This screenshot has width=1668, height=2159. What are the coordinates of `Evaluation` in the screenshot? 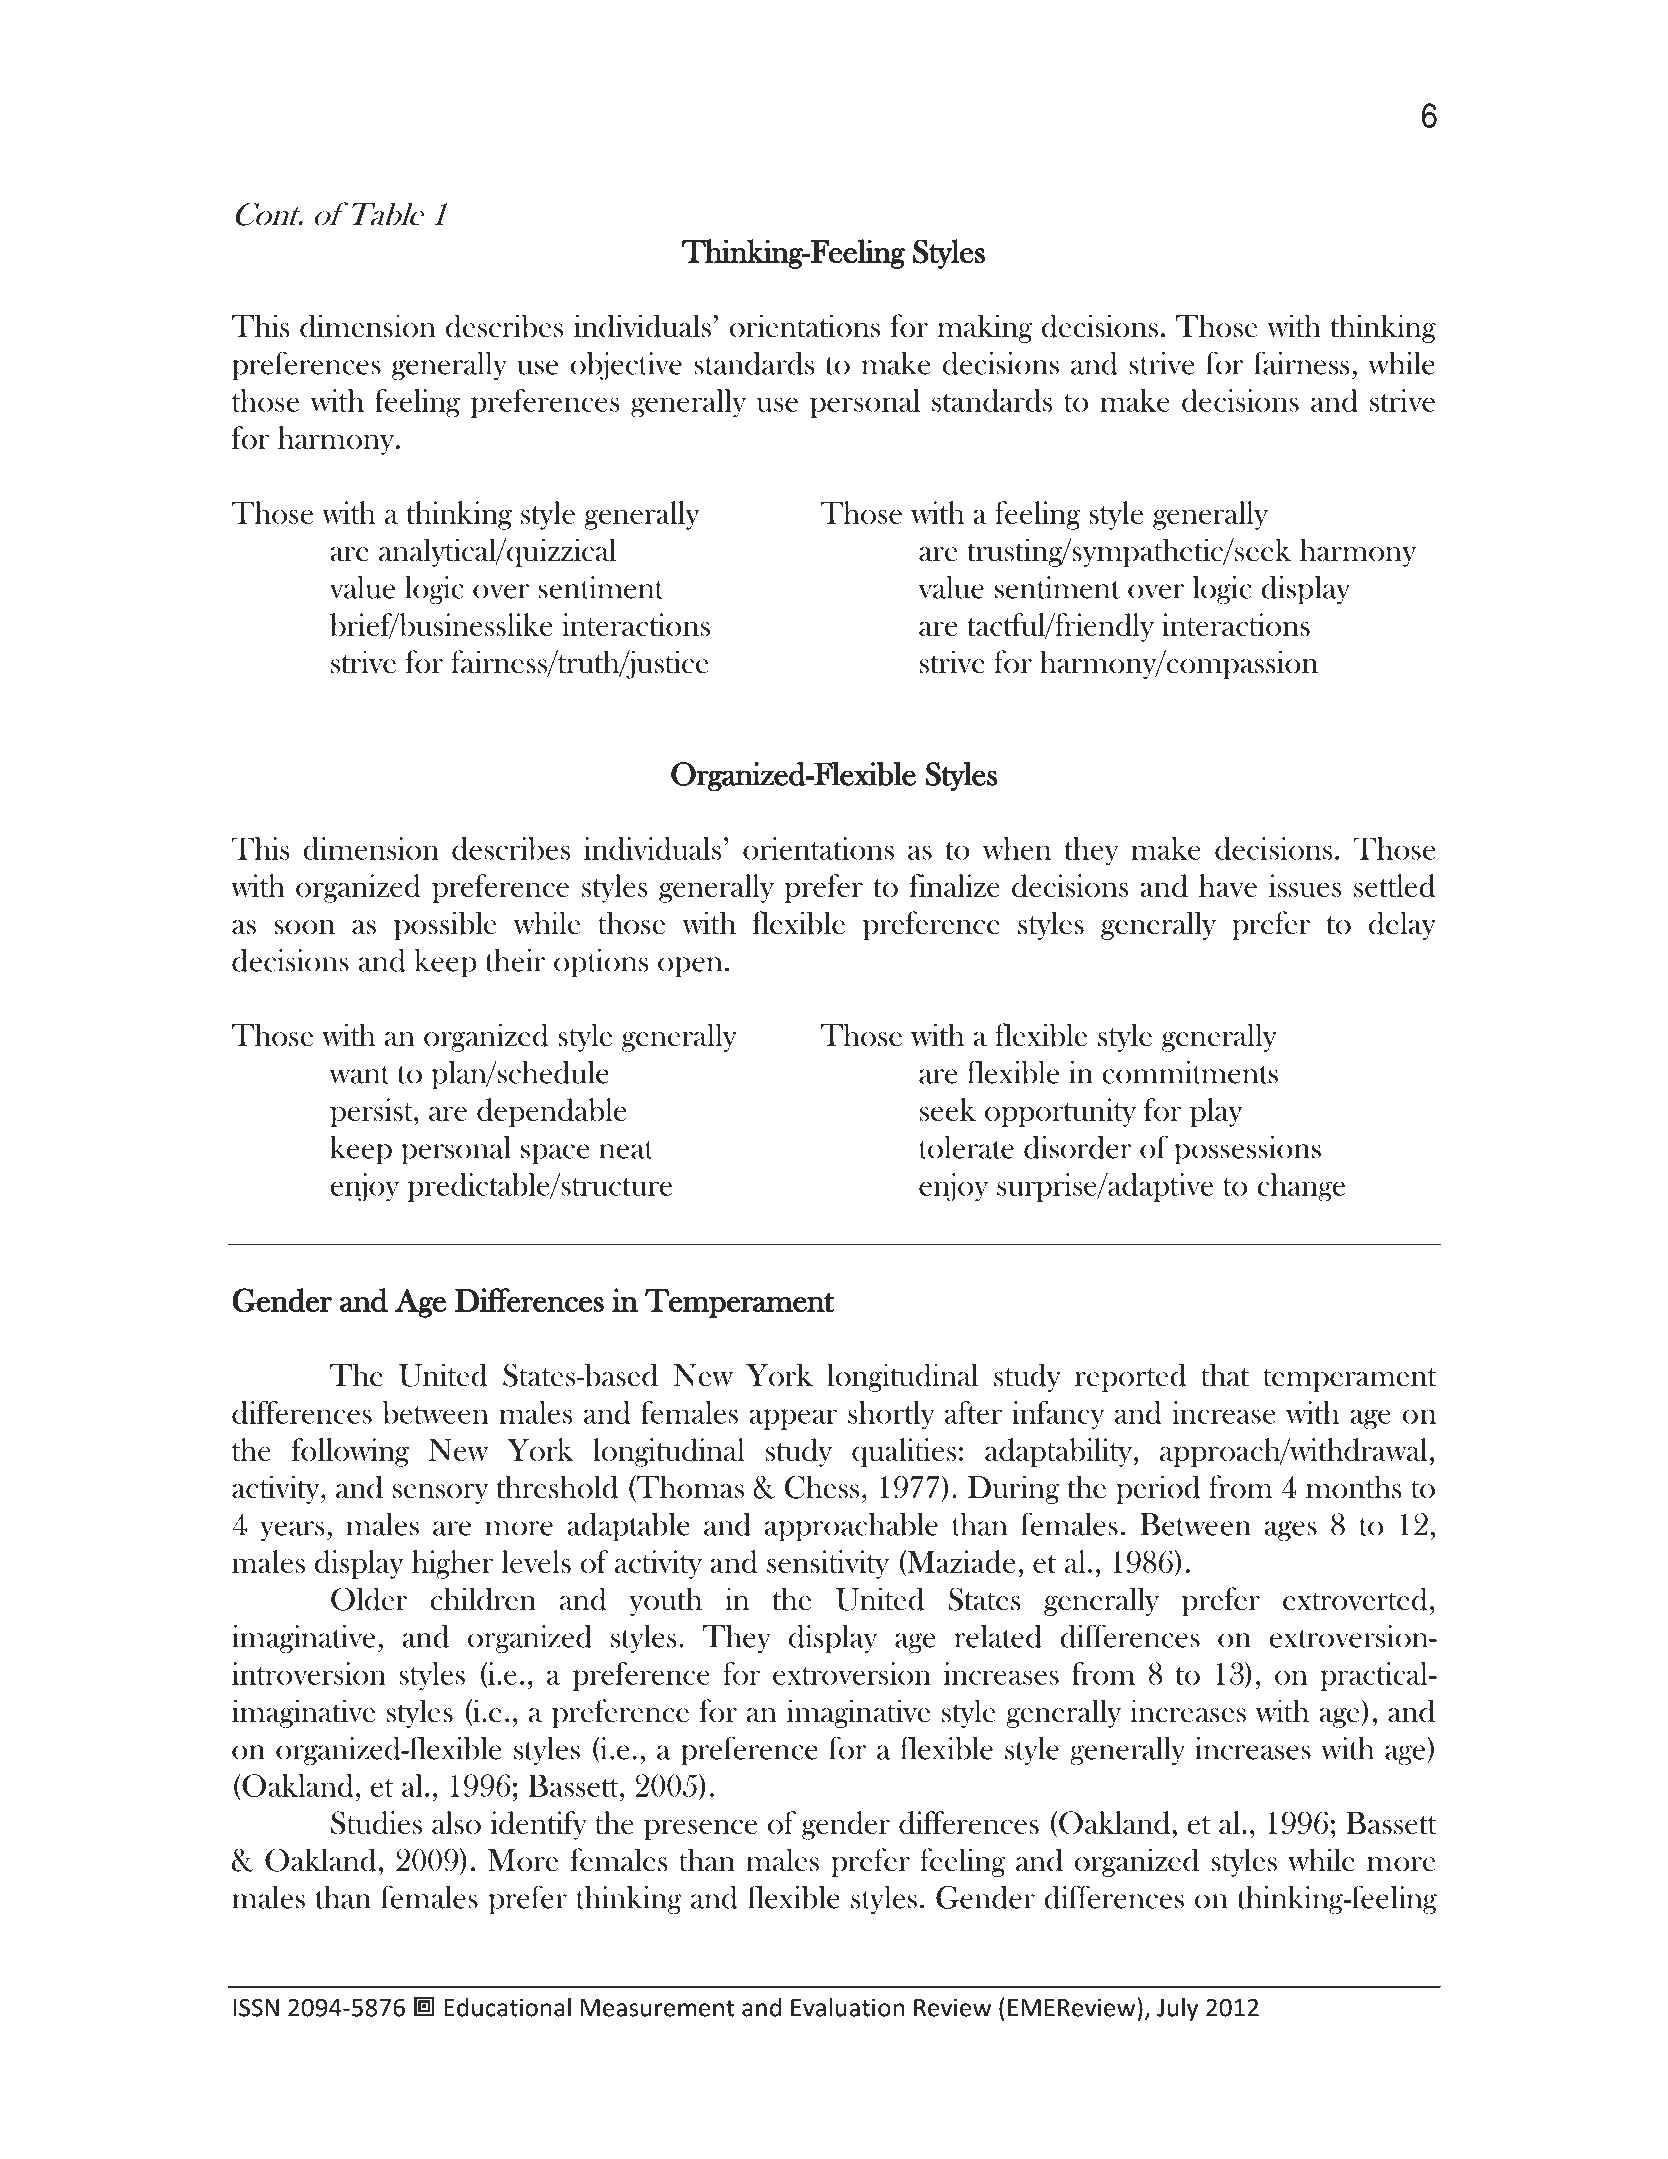 It's located at (847, 2007).
